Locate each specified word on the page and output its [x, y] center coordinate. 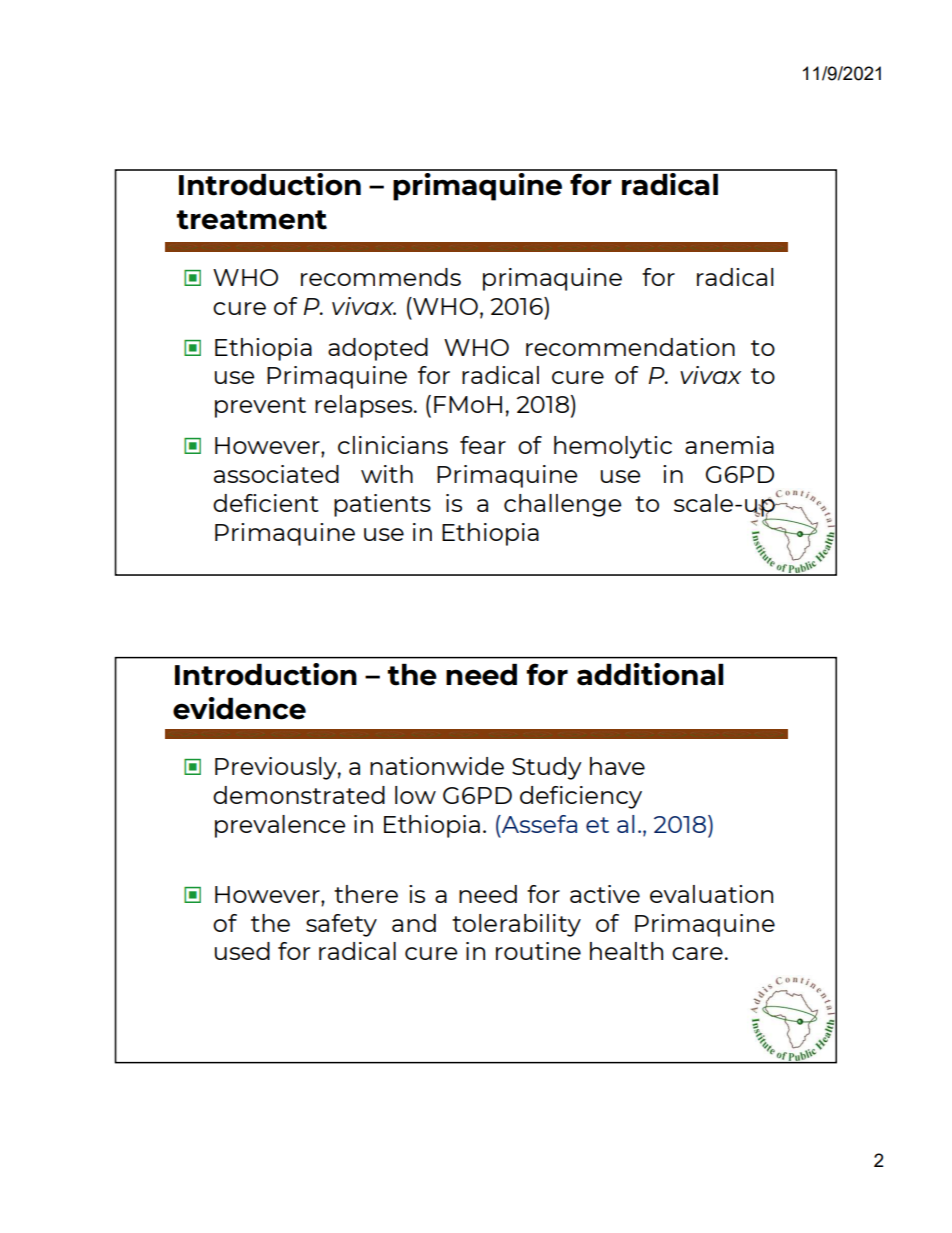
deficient [266, 503]
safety [341, 925]
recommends [381, 277]
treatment [251, 220]
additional [650, 674]
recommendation [630, 347]
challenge [563, 505]
